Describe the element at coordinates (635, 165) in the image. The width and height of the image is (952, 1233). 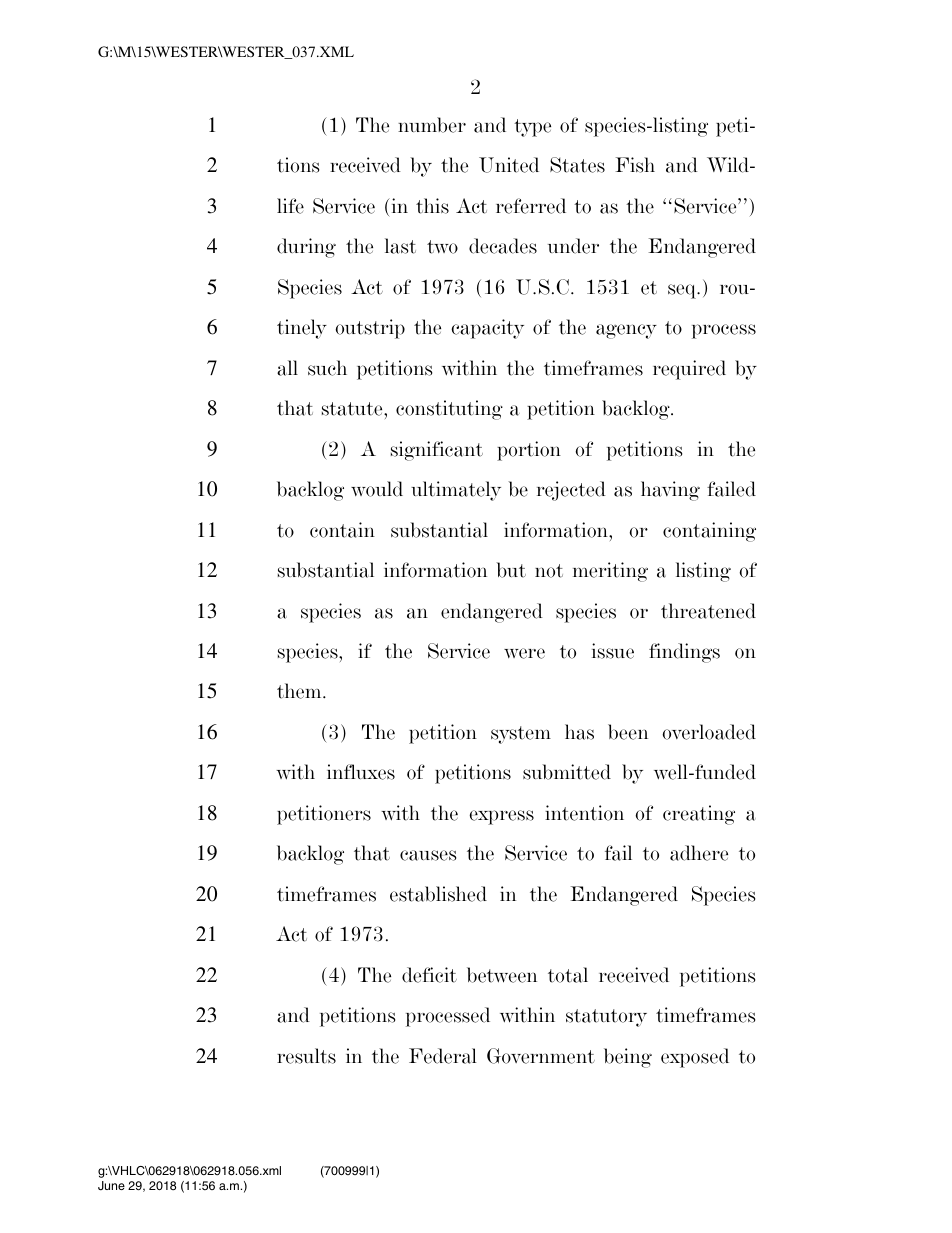
I see `Fish` at that location.
